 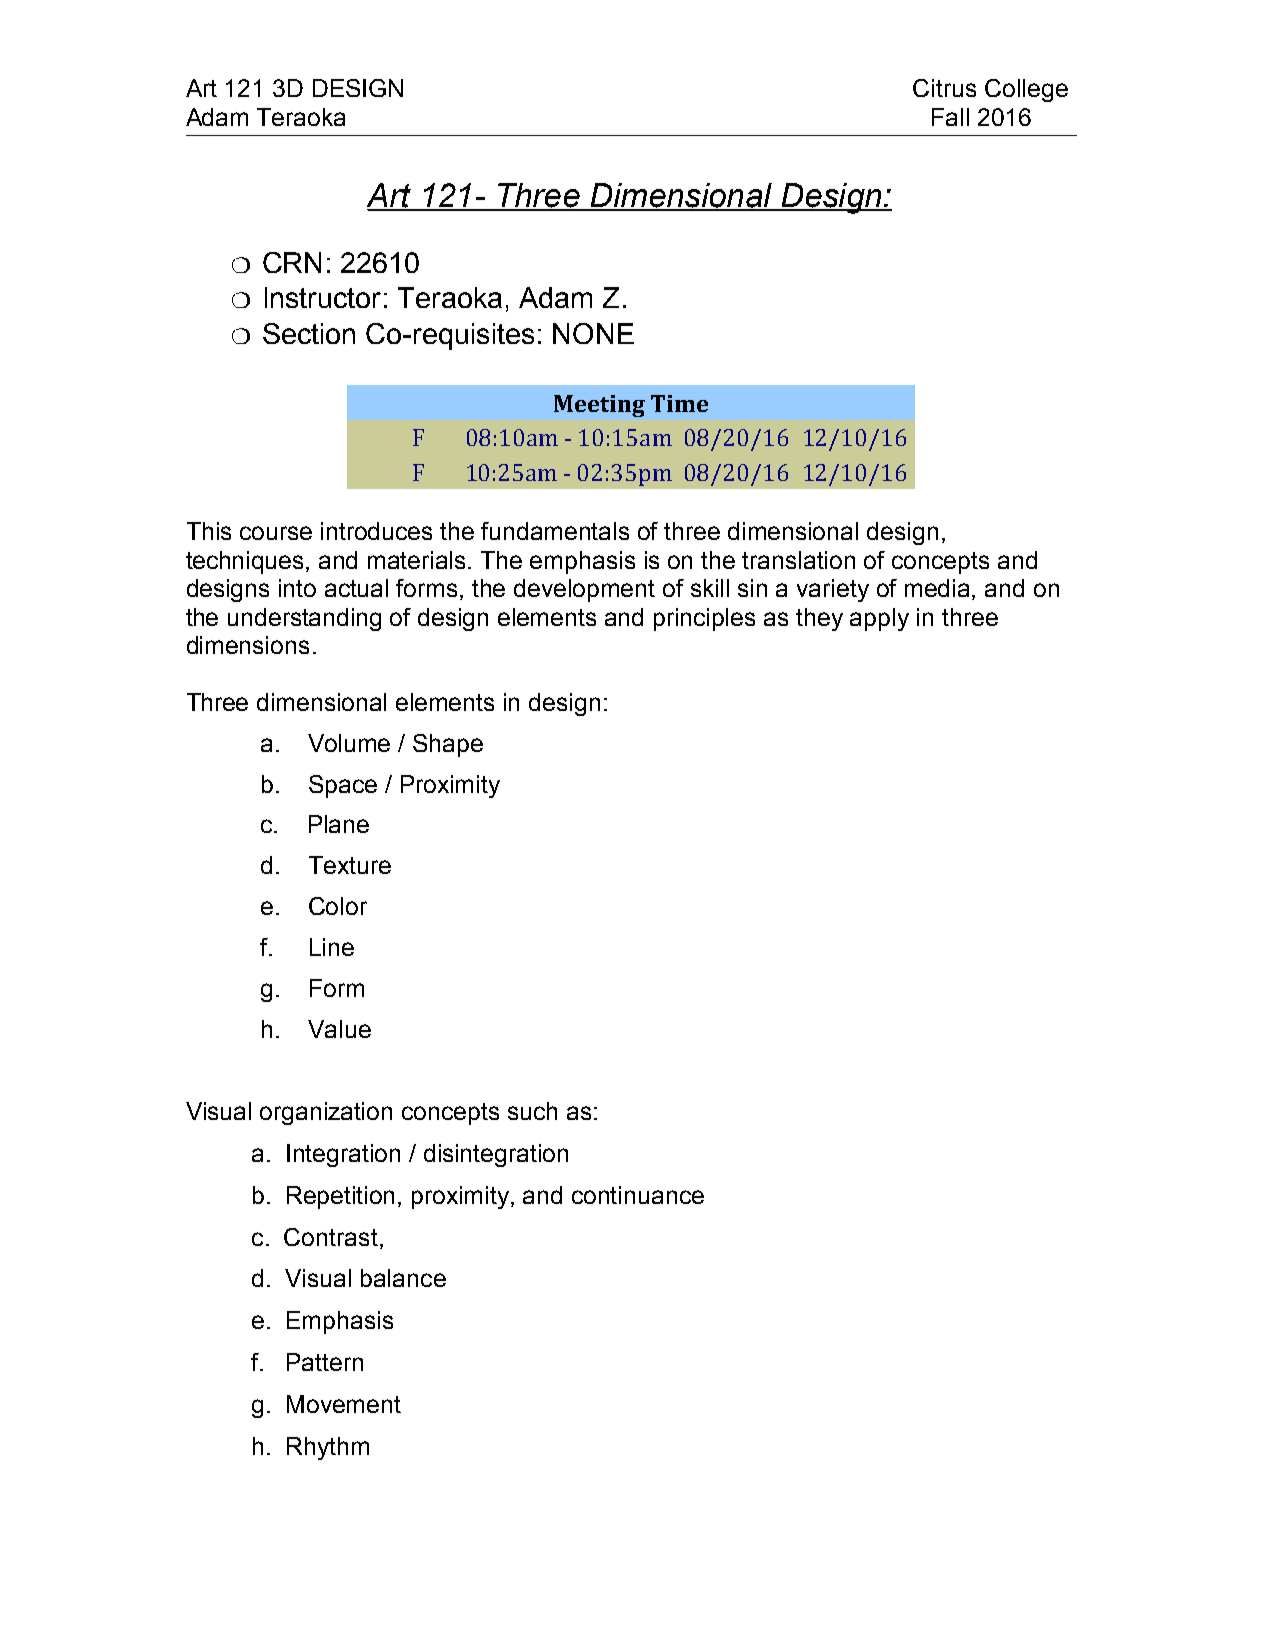 What do you see at coordinates (343, 786) in the page?
I see `Space` at bounding box center [343, 786].
